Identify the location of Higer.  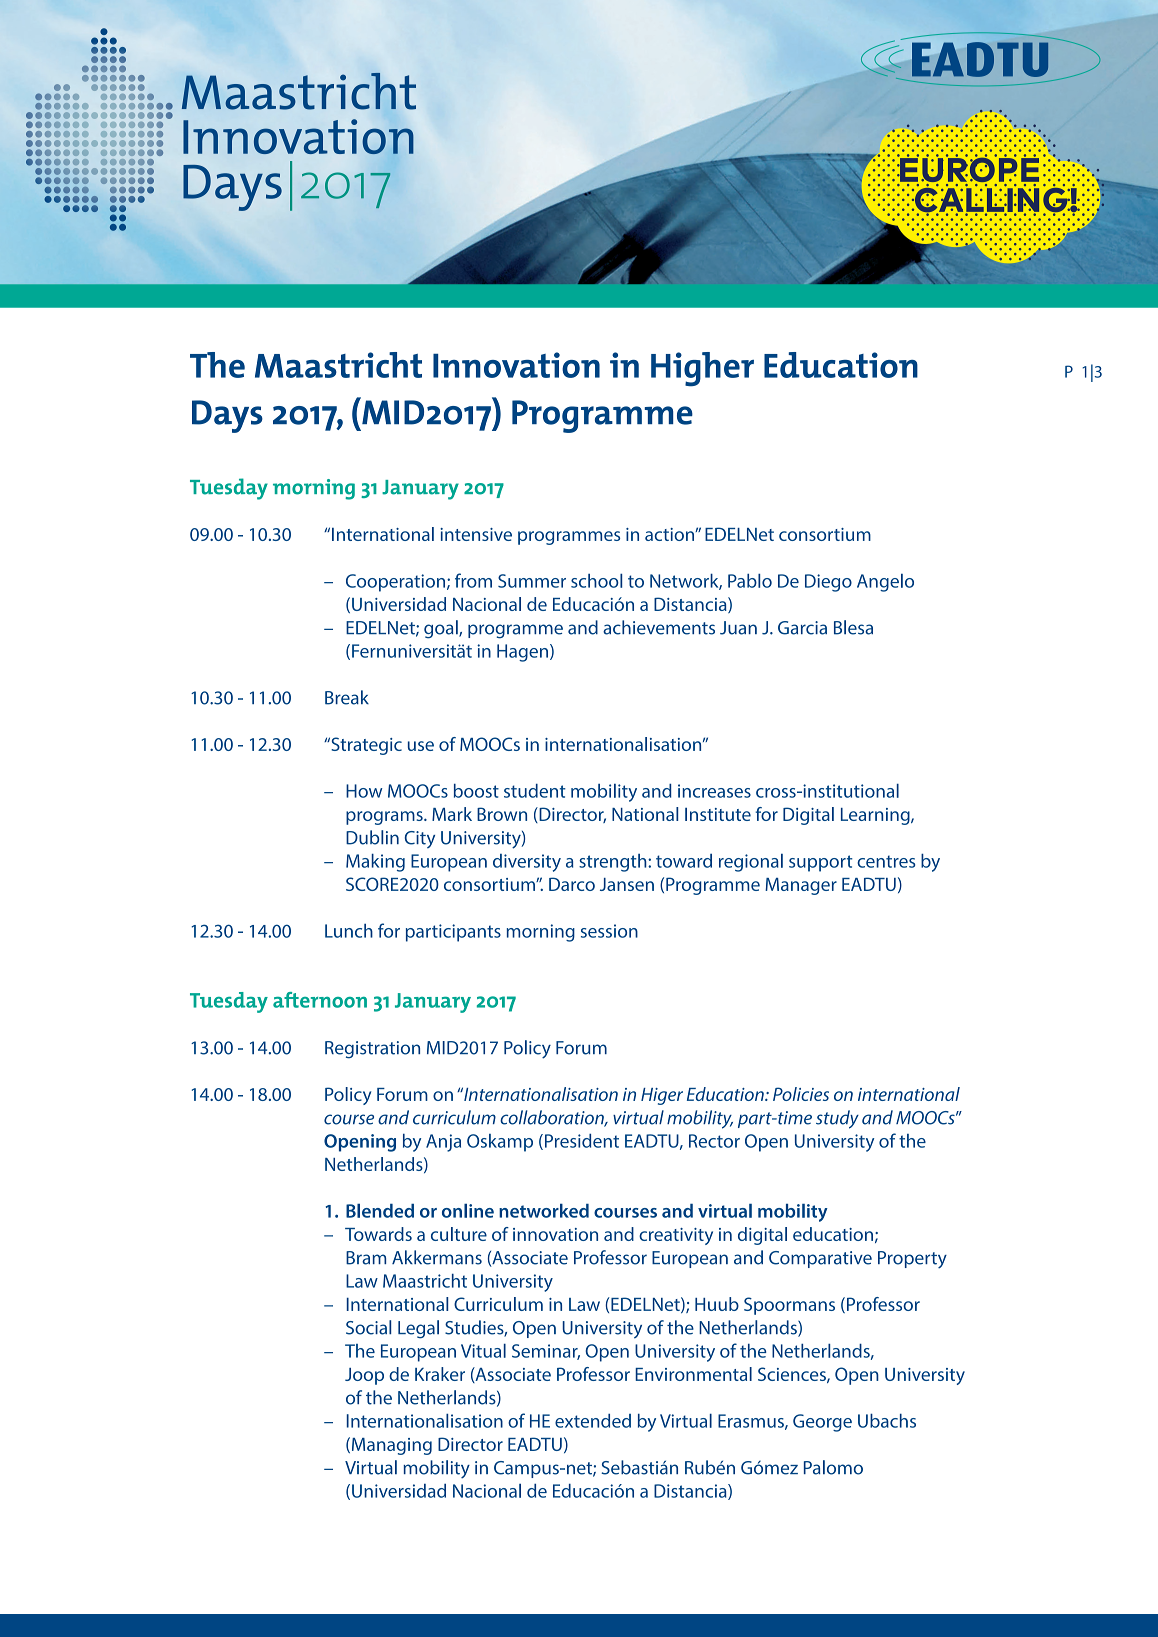
(662, 1096).
